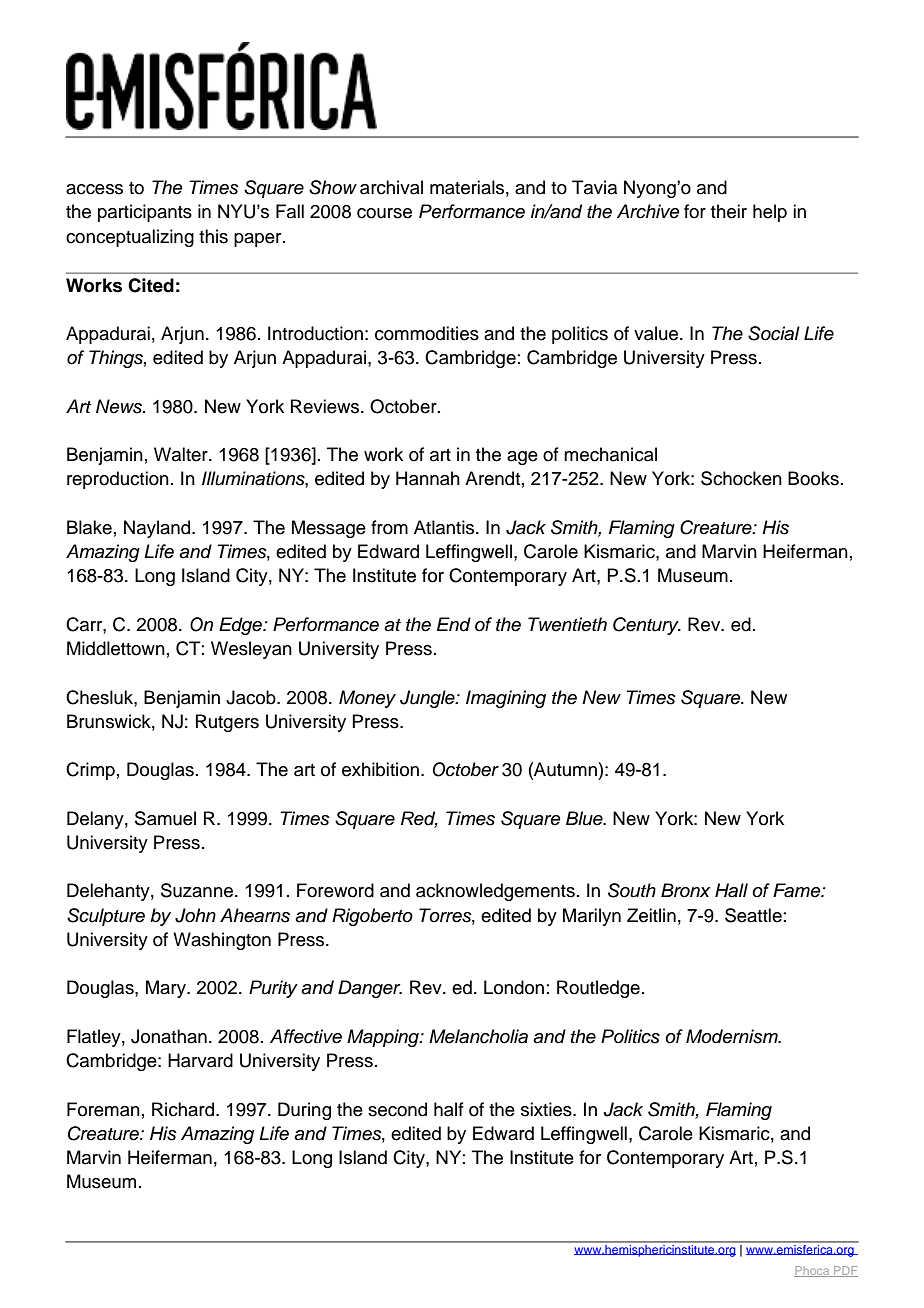 Image resolution: width=924 pixels, height=1308 pixels. Describe the element at coordinates (145, 213) in the document. I see `participants` at that location.
